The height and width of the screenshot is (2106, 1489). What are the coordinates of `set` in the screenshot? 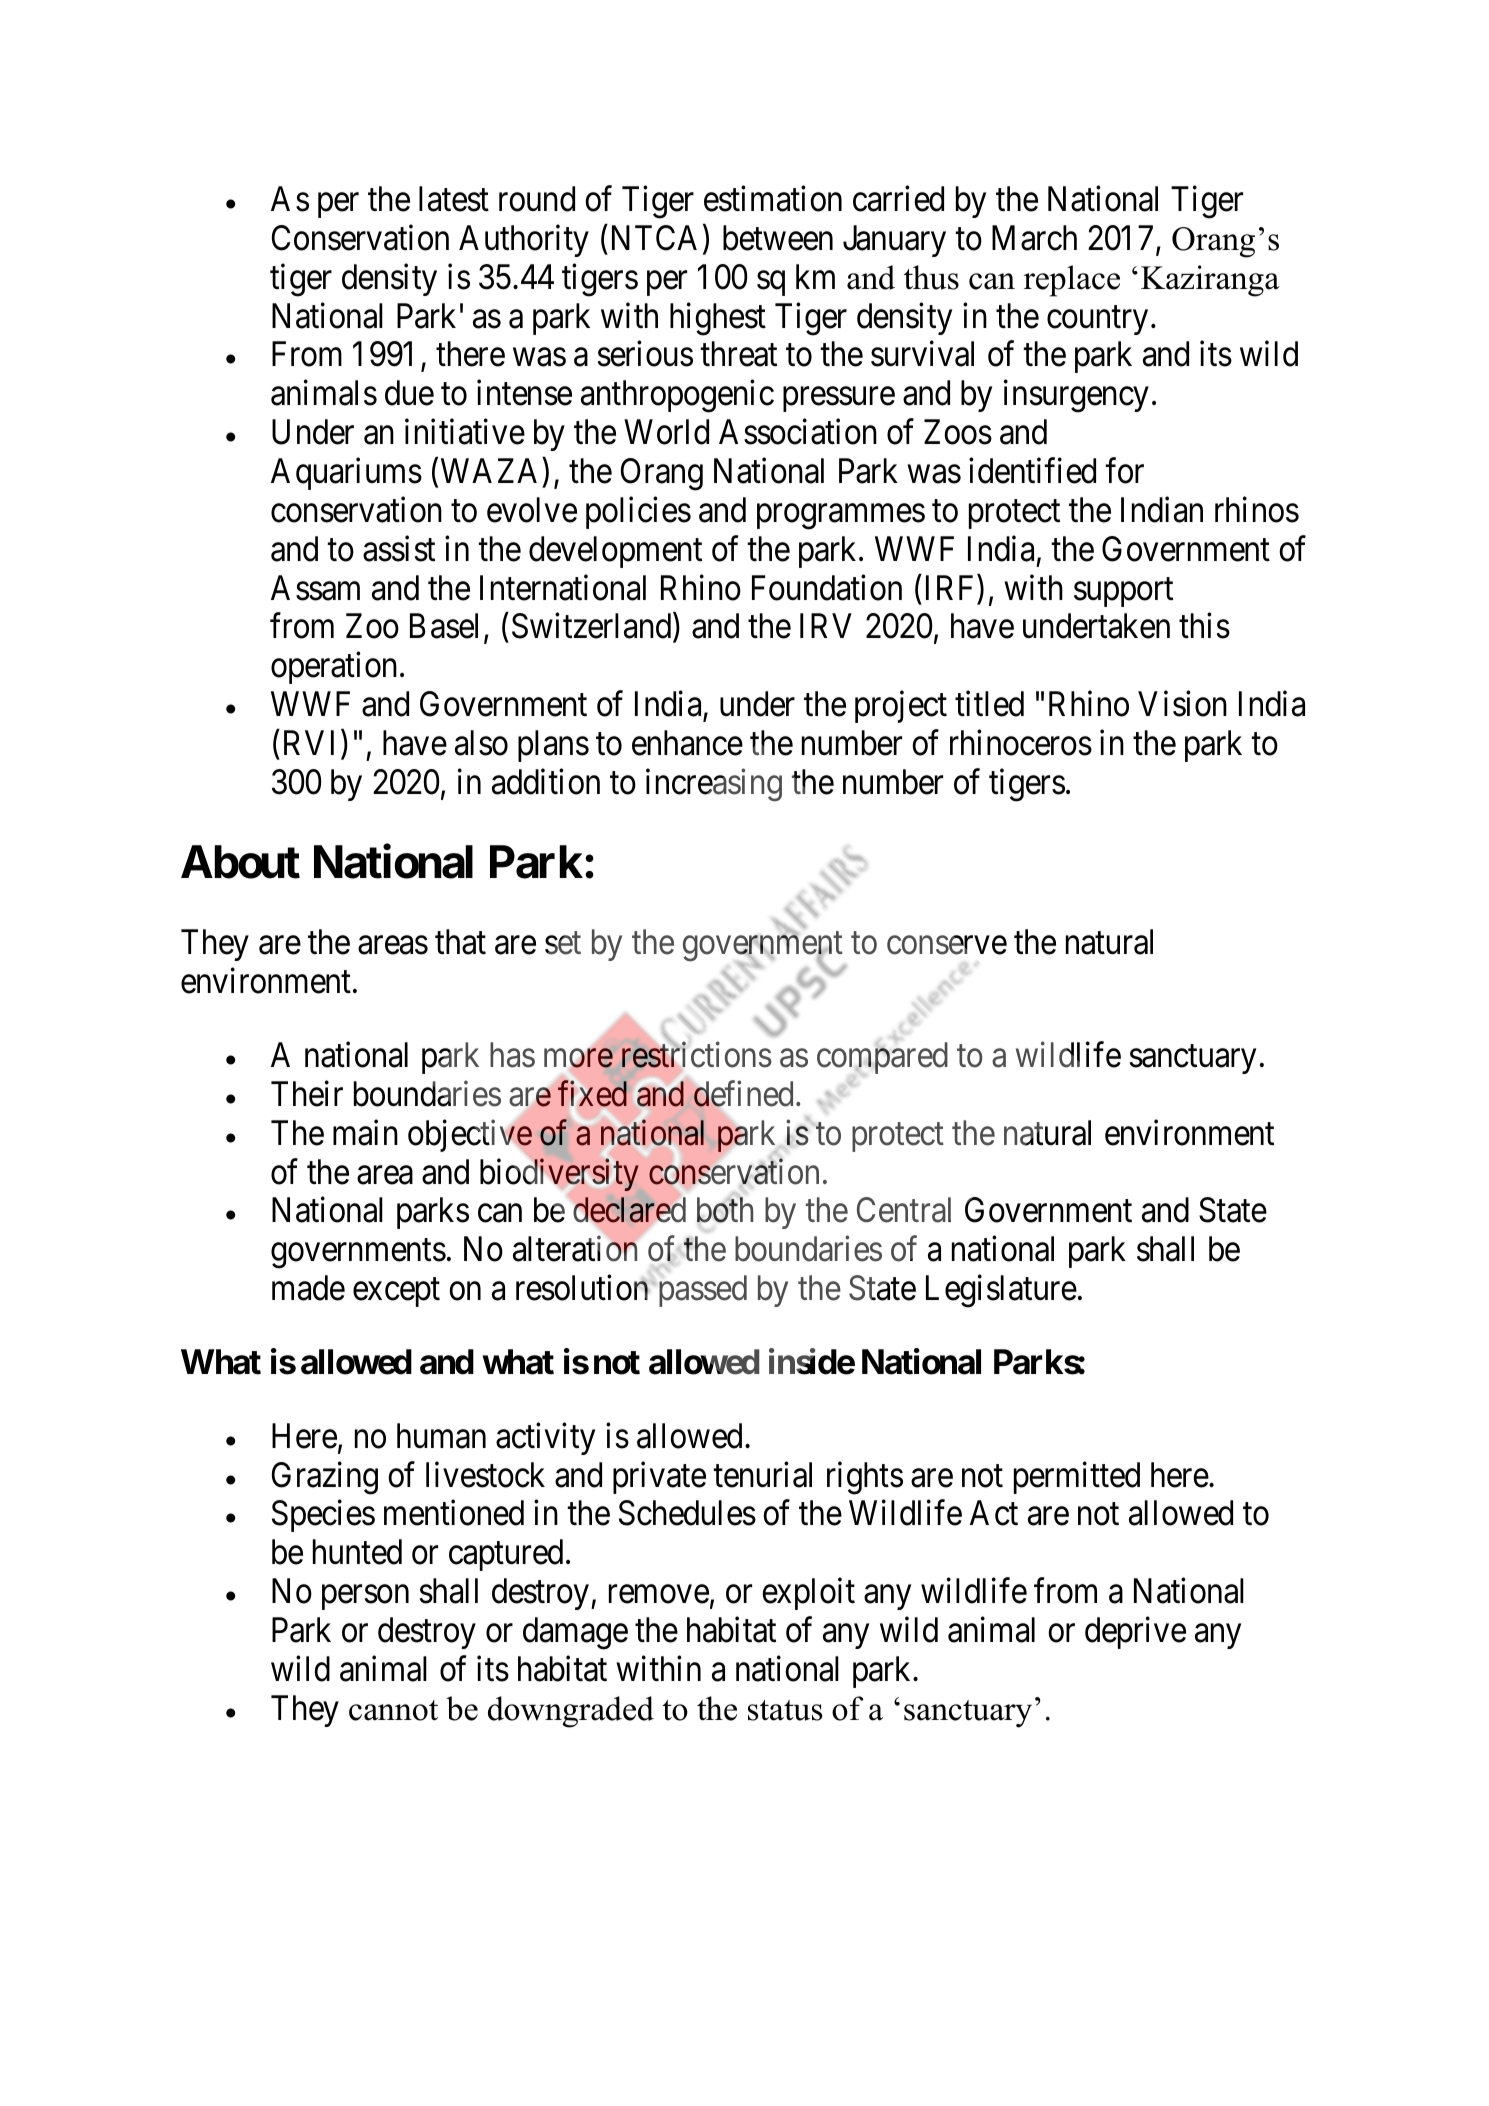 It's located at (563, 944).
